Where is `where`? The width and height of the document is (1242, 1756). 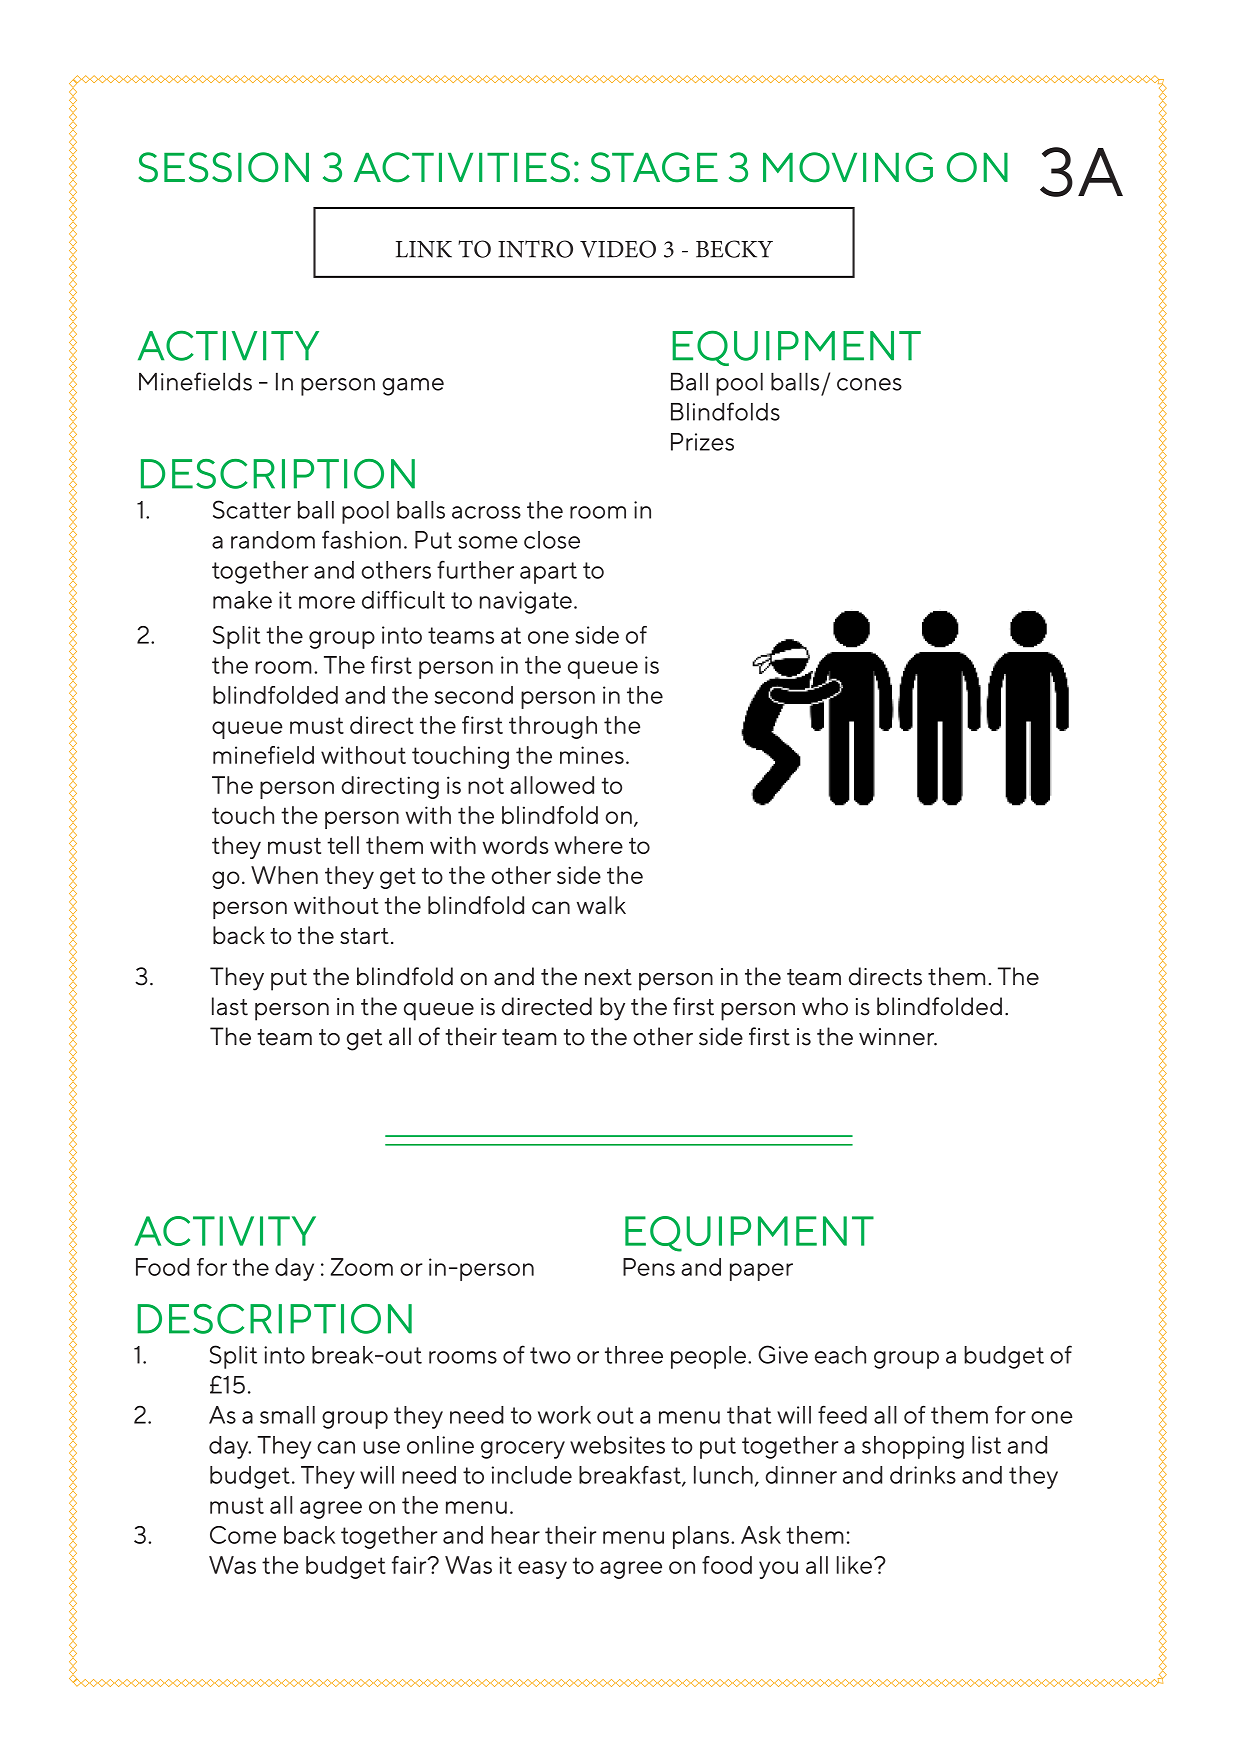 where is located at coordinates (588, 845).
